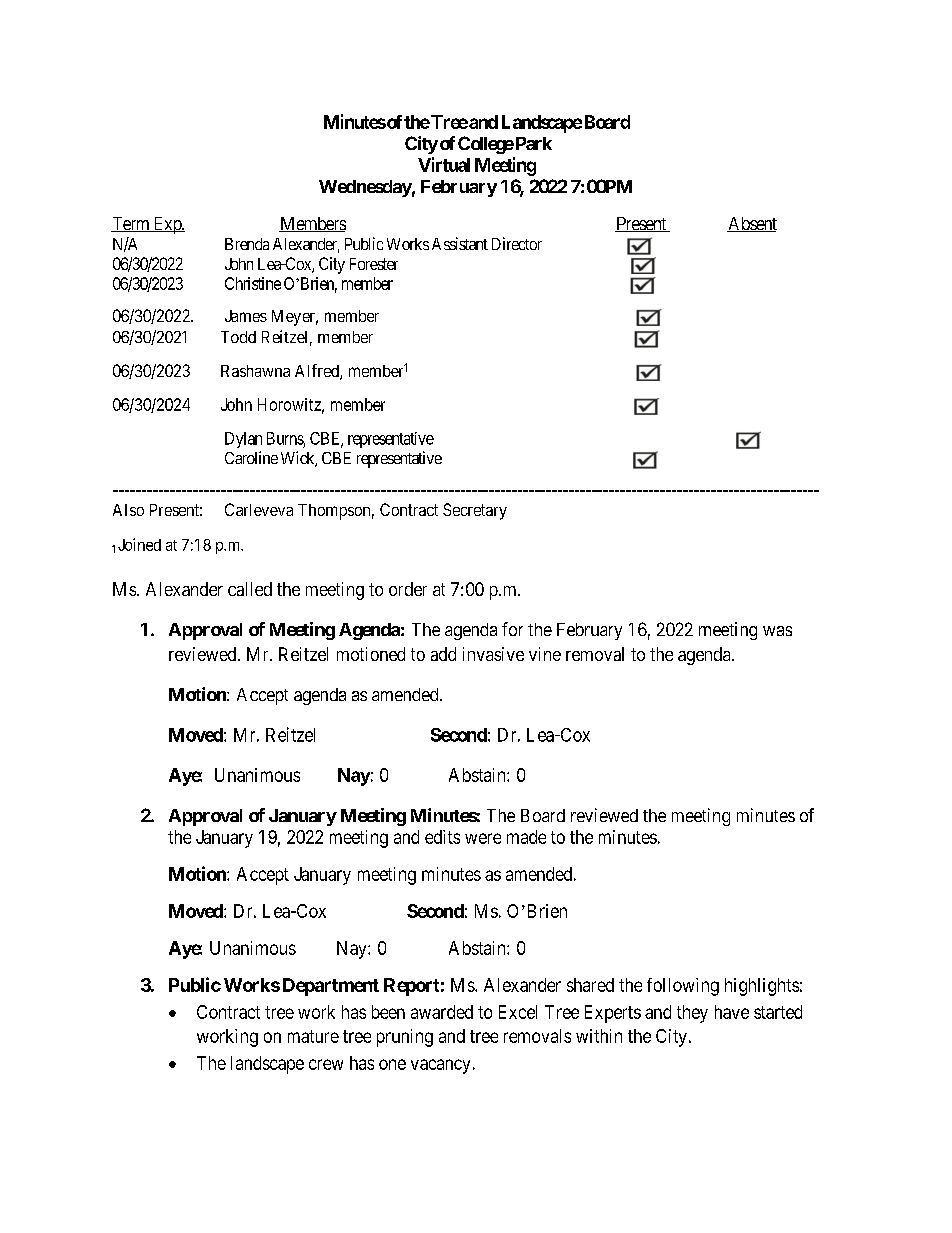 This document has width=952, height=1233. Describe the element at coordinates (313, 1036) in the document. I see `mature` at that location.
